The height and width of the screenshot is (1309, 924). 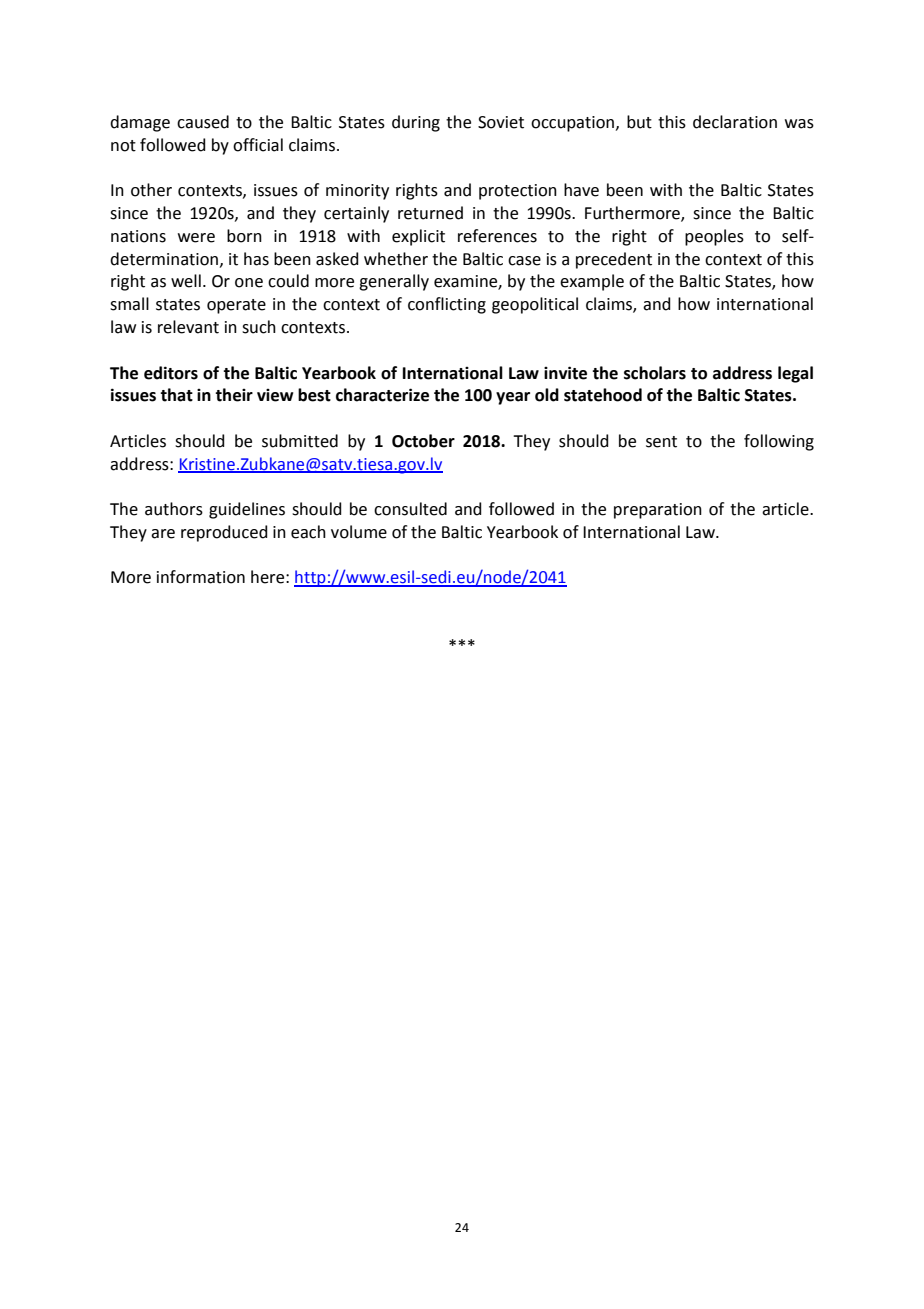 I want to click on scholars, so click(x=655, y=373).
